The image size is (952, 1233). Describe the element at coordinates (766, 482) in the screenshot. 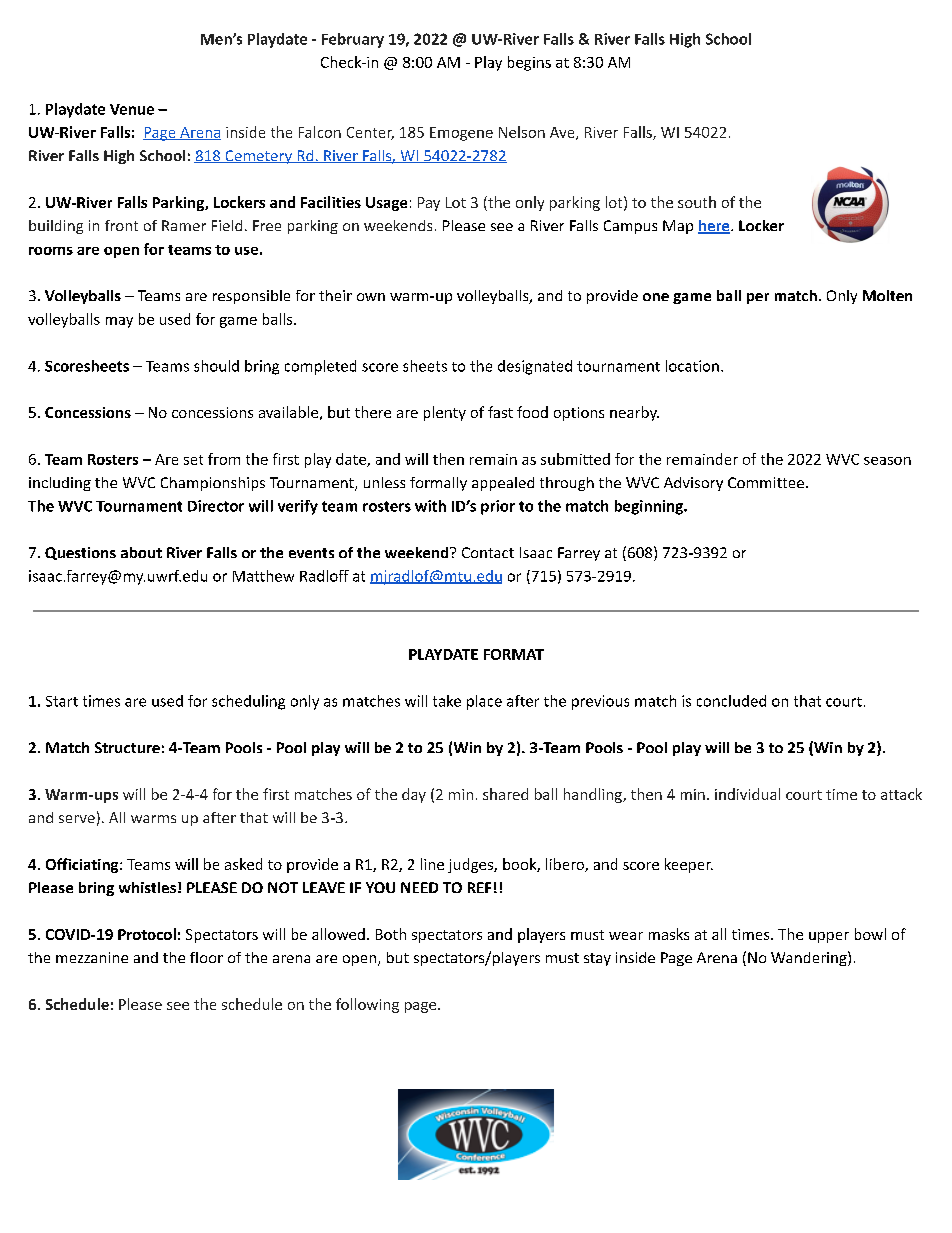

I see `Committee` at that location.
